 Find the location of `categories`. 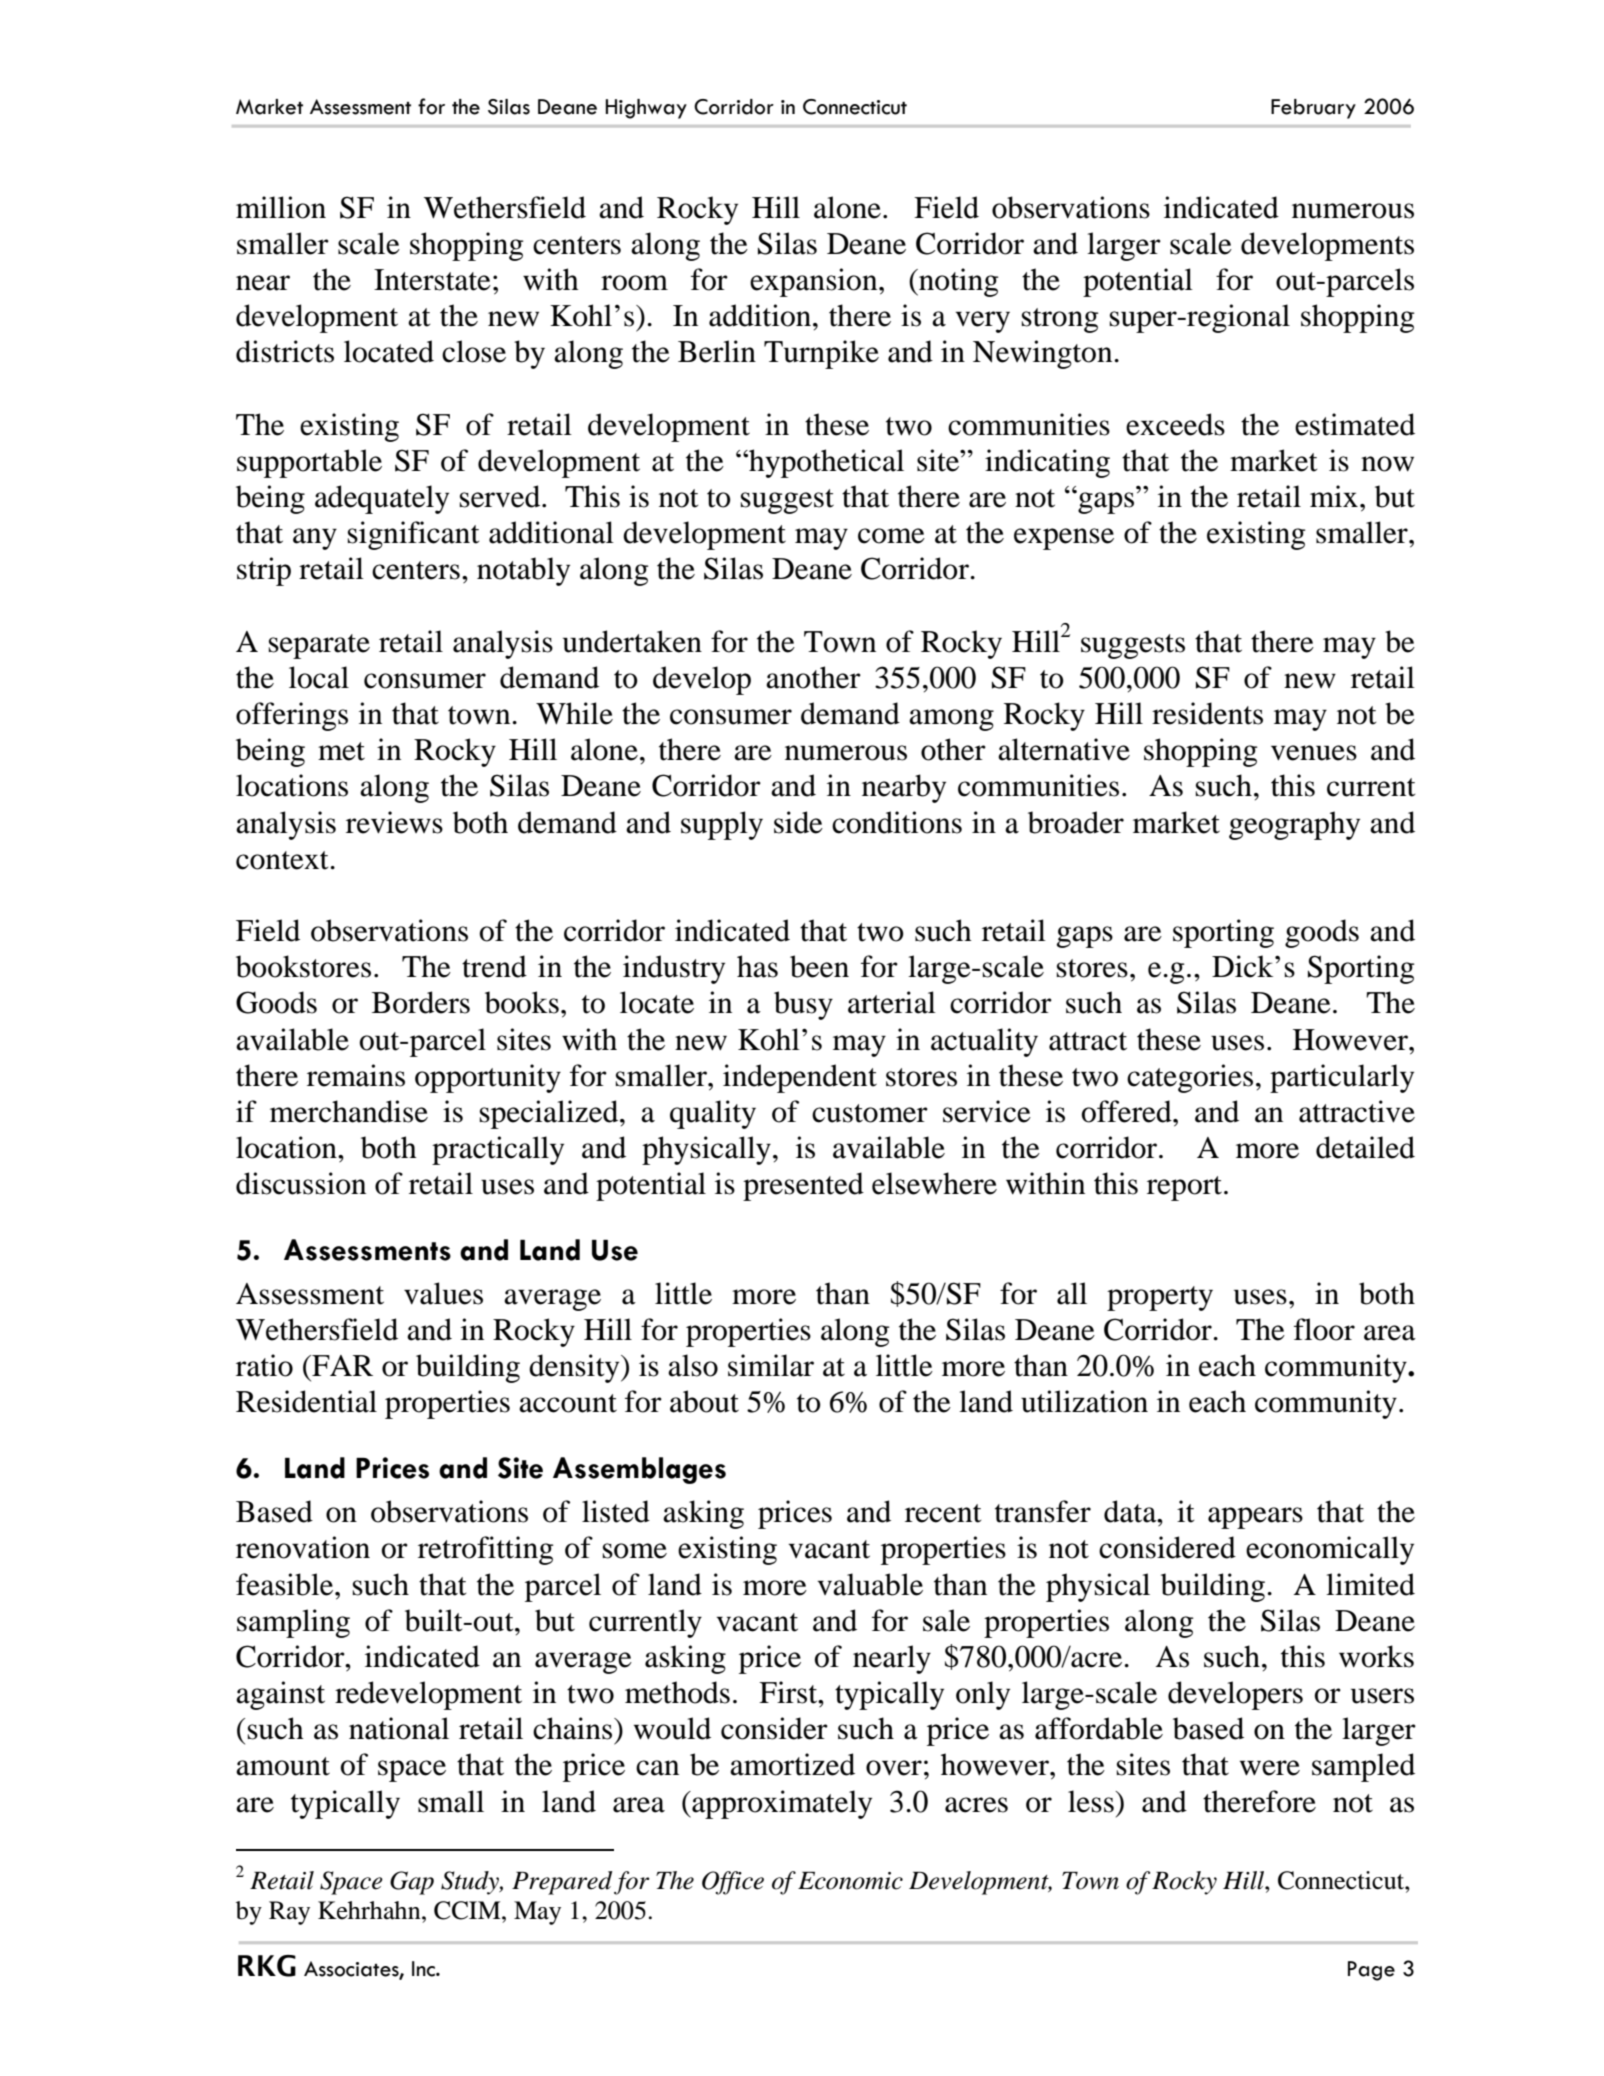

categories is located at coordinates (1190, 1078).
